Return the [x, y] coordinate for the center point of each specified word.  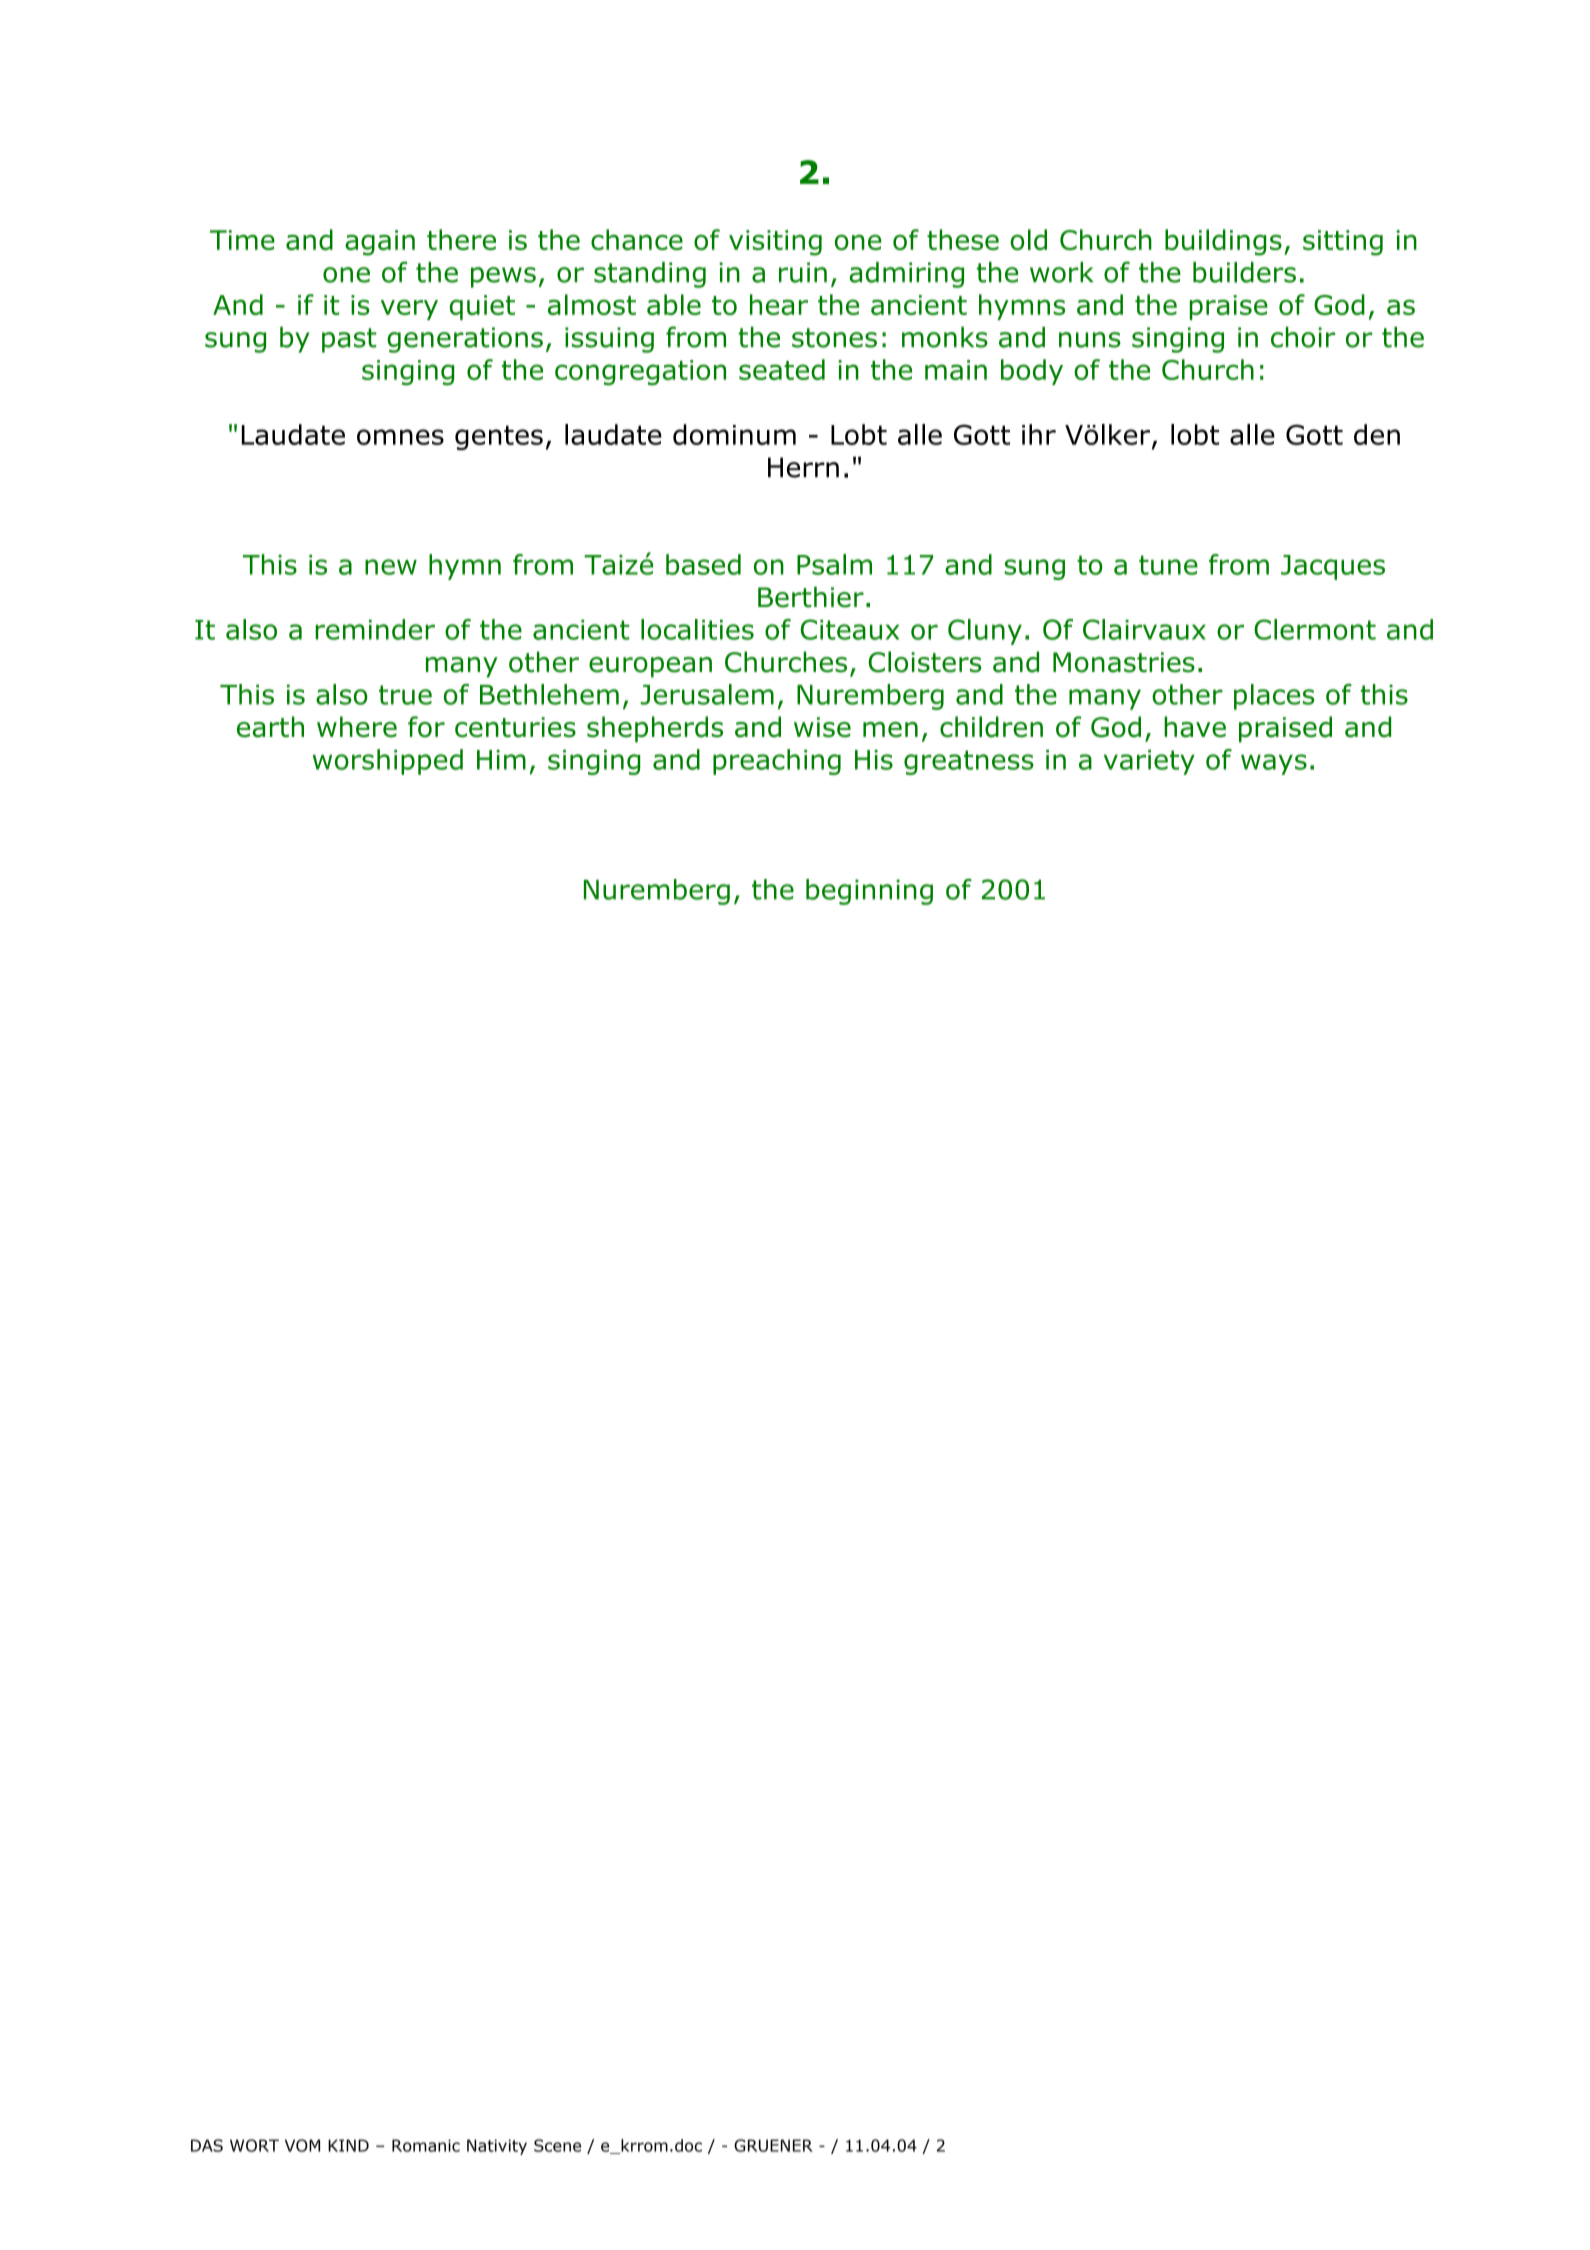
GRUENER [773, 2145]
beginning [869, 892]
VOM [302, 2145]
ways [1274, 764]
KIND [348, 2145]
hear [779, 304]
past [349, 340]
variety [1149, 762]
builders [1244, 272]
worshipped [388, 762]
